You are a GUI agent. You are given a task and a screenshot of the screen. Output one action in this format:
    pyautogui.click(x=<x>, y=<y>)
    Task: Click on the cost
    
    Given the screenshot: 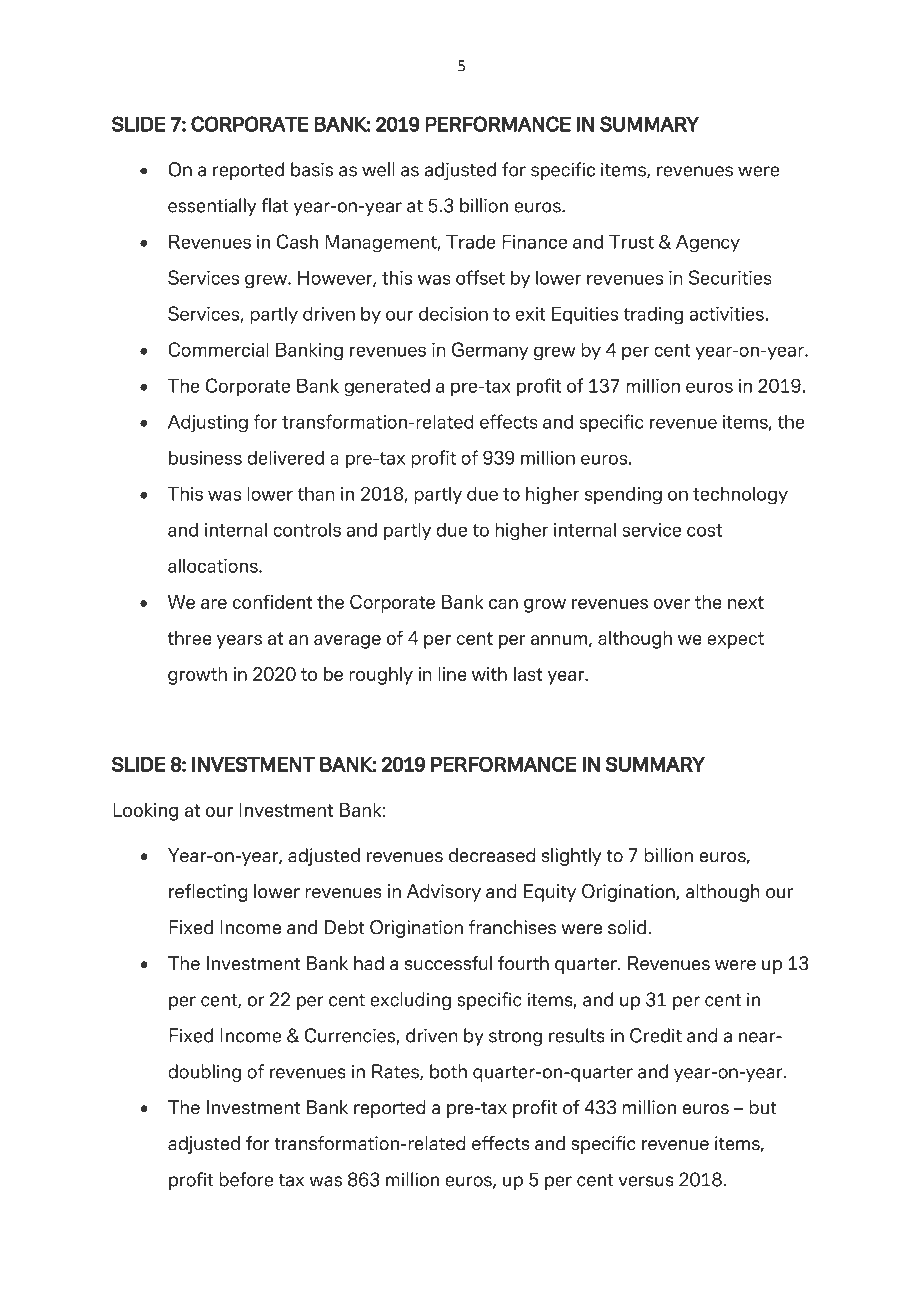 What is the action you would take?
    pyautogui.click(x=704, y=530)
